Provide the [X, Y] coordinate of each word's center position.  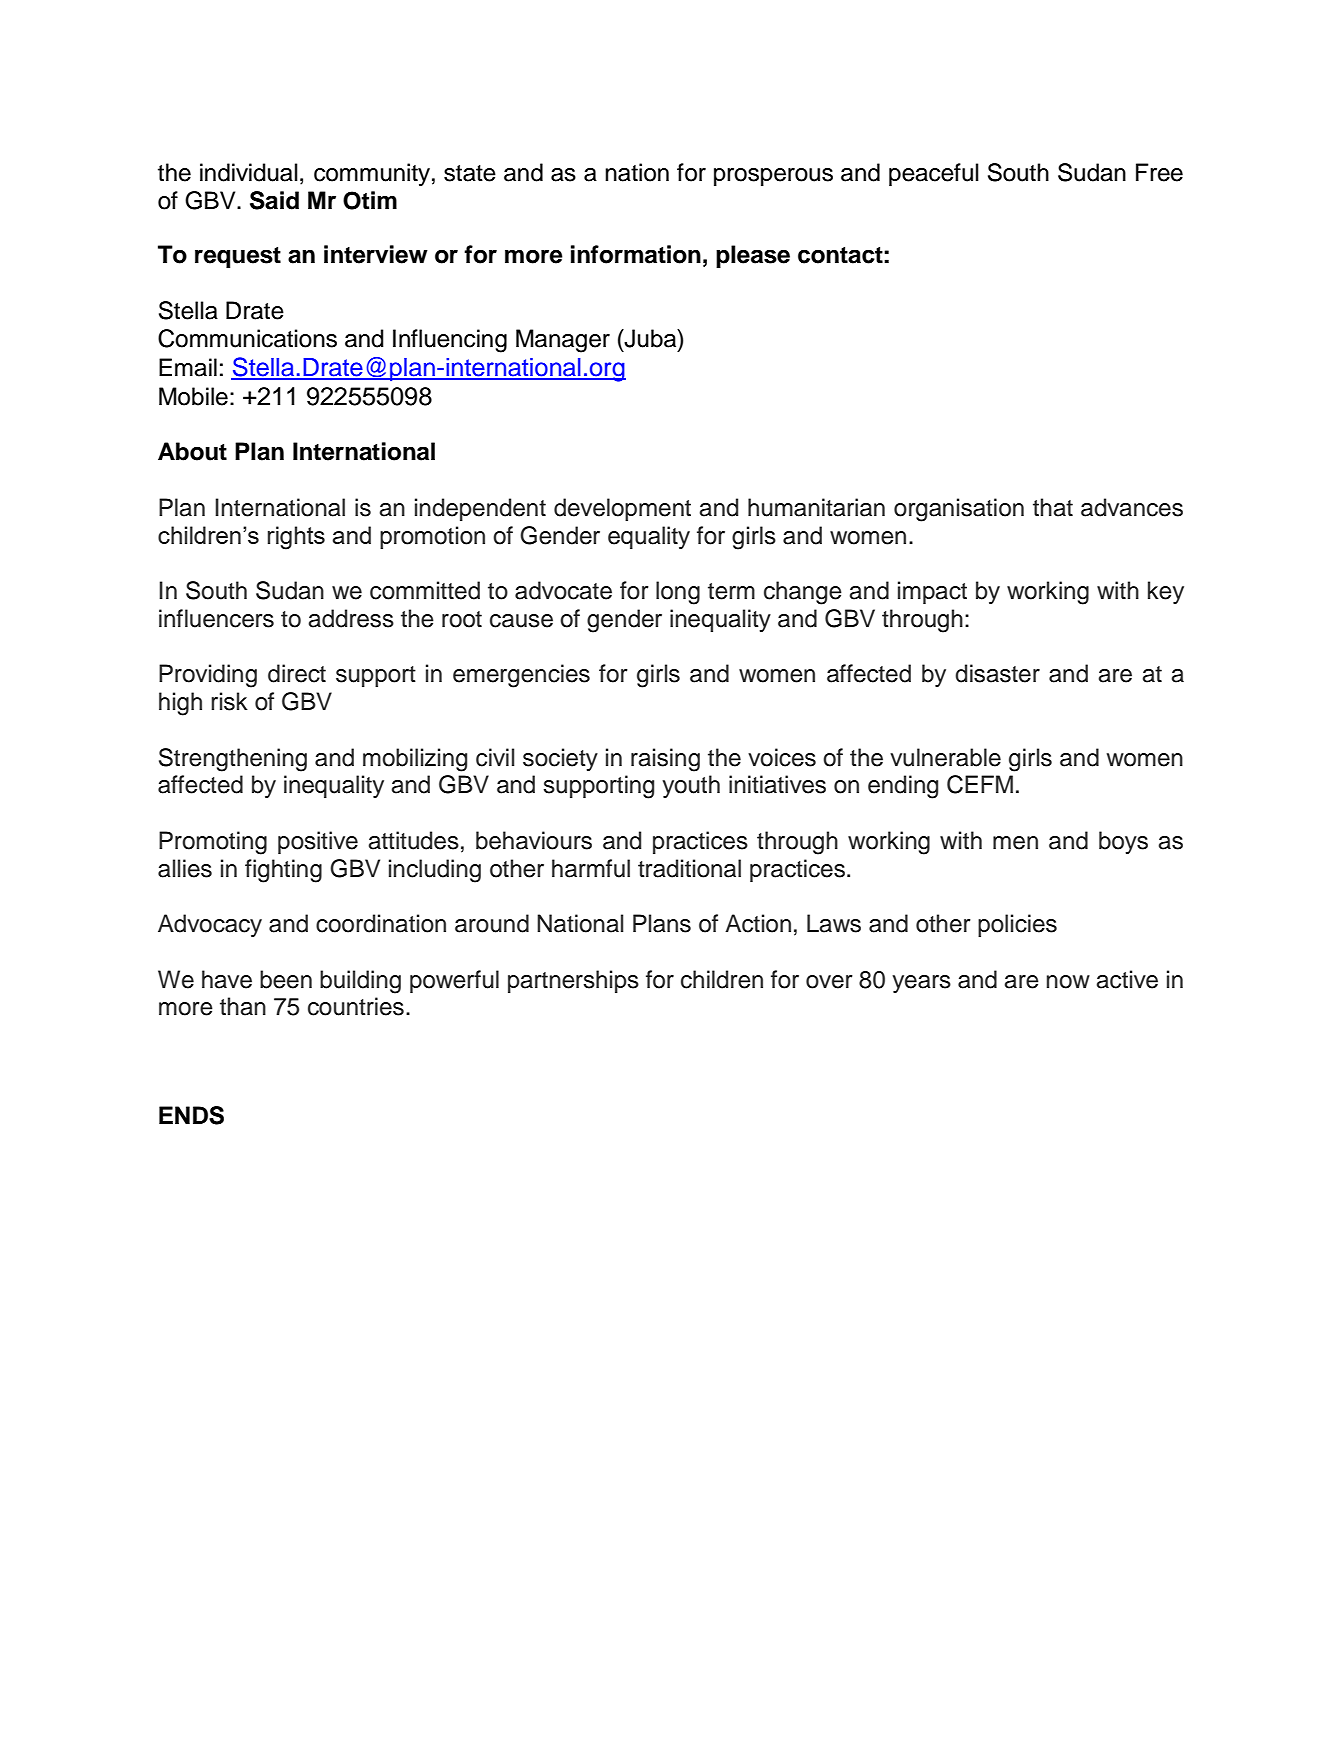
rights [296, 538]
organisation [959, 510]
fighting [283, 871]
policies [1017, 925]
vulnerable [945, 757]
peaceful [934, 174]
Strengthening [233, 760]
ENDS [191, 1115]
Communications [247, 338]
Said [274, 200]
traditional [689, 868]
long [678, 593]
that [1053, 507]
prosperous [773, 177]
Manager [563, 341]
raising [665, 760]
